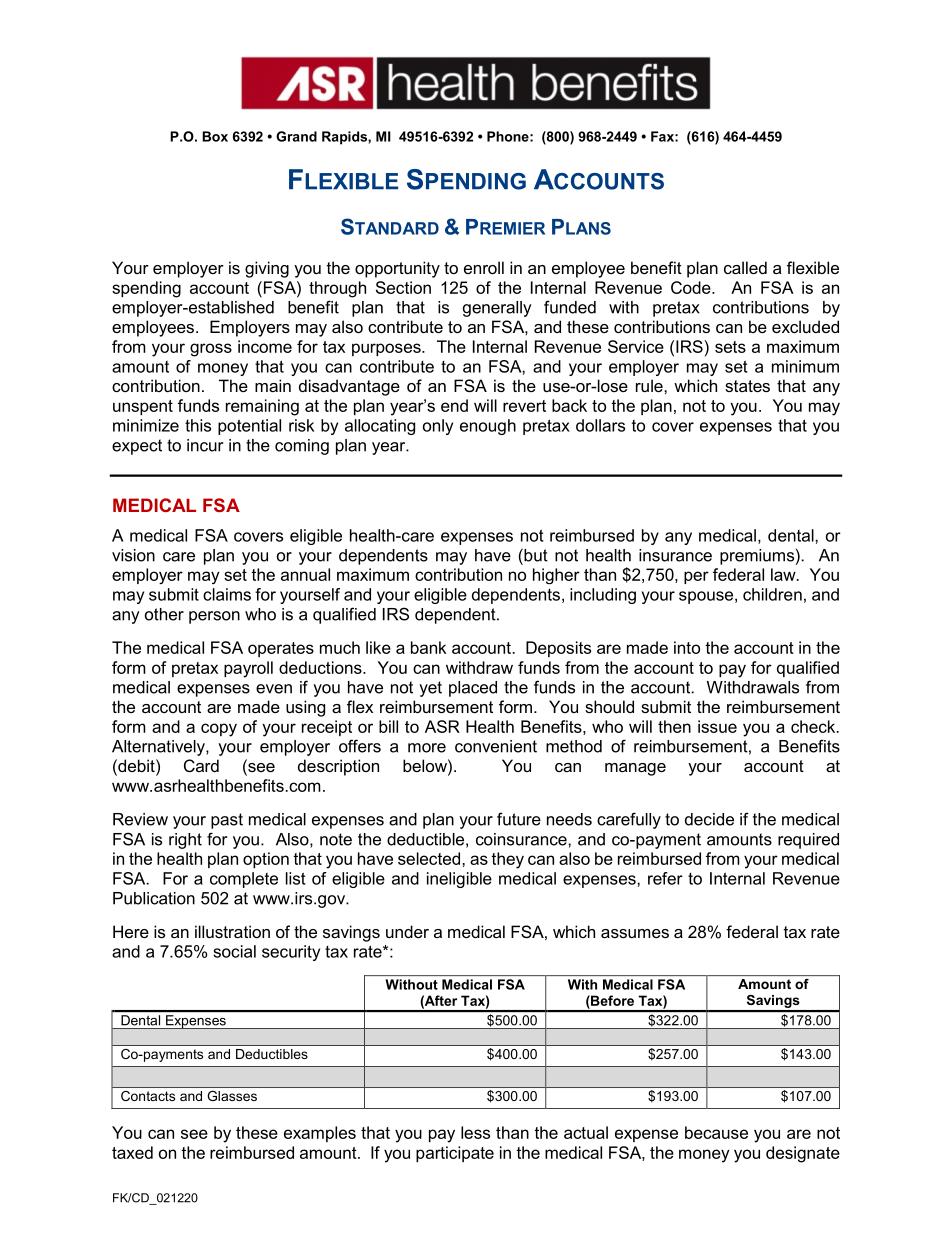  I want to click on called, so click(745, 267).
